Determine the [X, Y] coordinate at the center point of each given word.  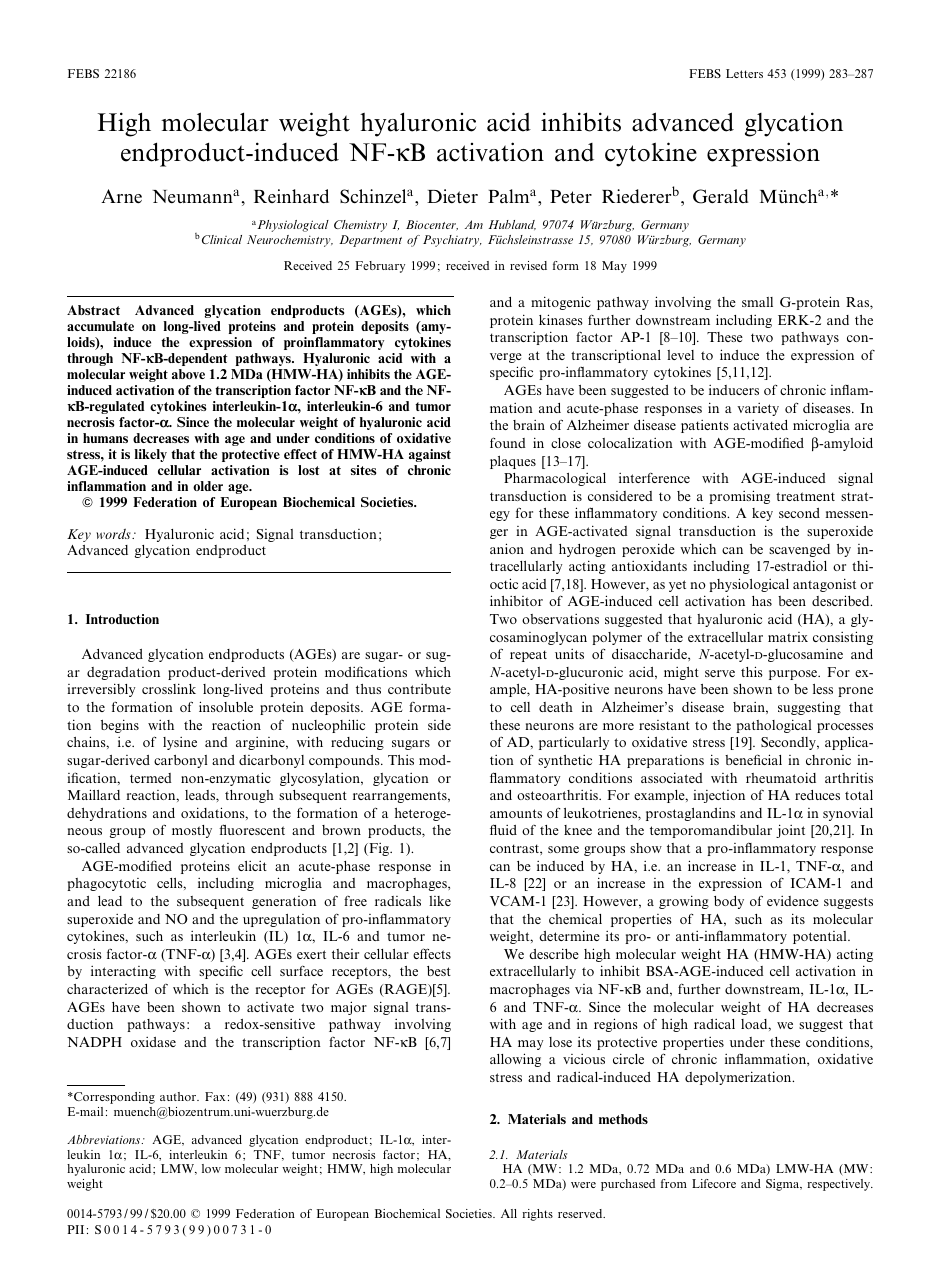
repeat [528, 656]
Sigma [784, 1185]
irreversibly [101, 690]
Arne [121, 196]
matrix [788, 637]
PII [75, 1229]
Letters [744, 73]
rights [537, 1215]
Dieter [452, 196]
